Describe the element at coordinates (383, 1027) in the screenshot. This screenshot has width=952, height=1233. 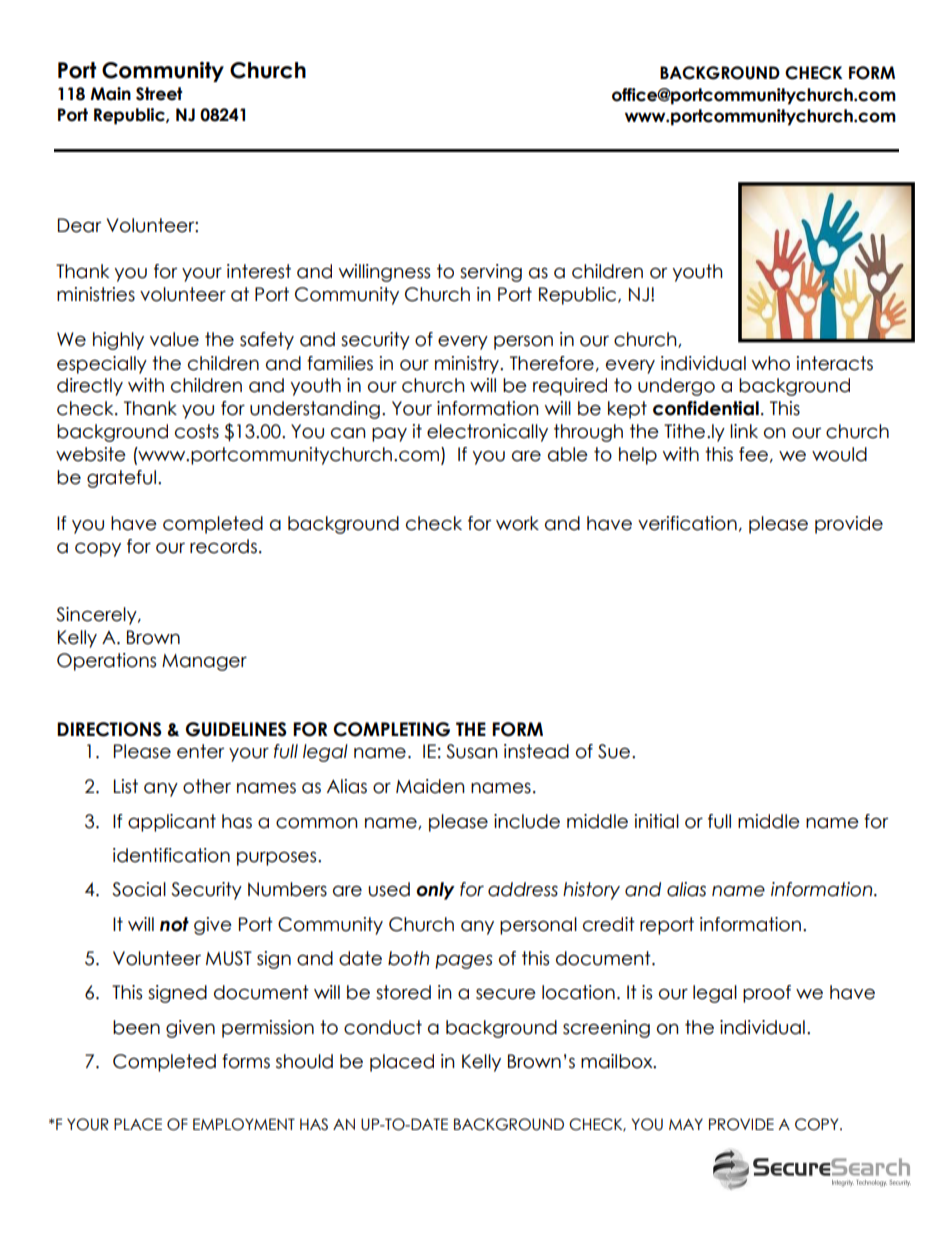
I see `conduct` at that location.
